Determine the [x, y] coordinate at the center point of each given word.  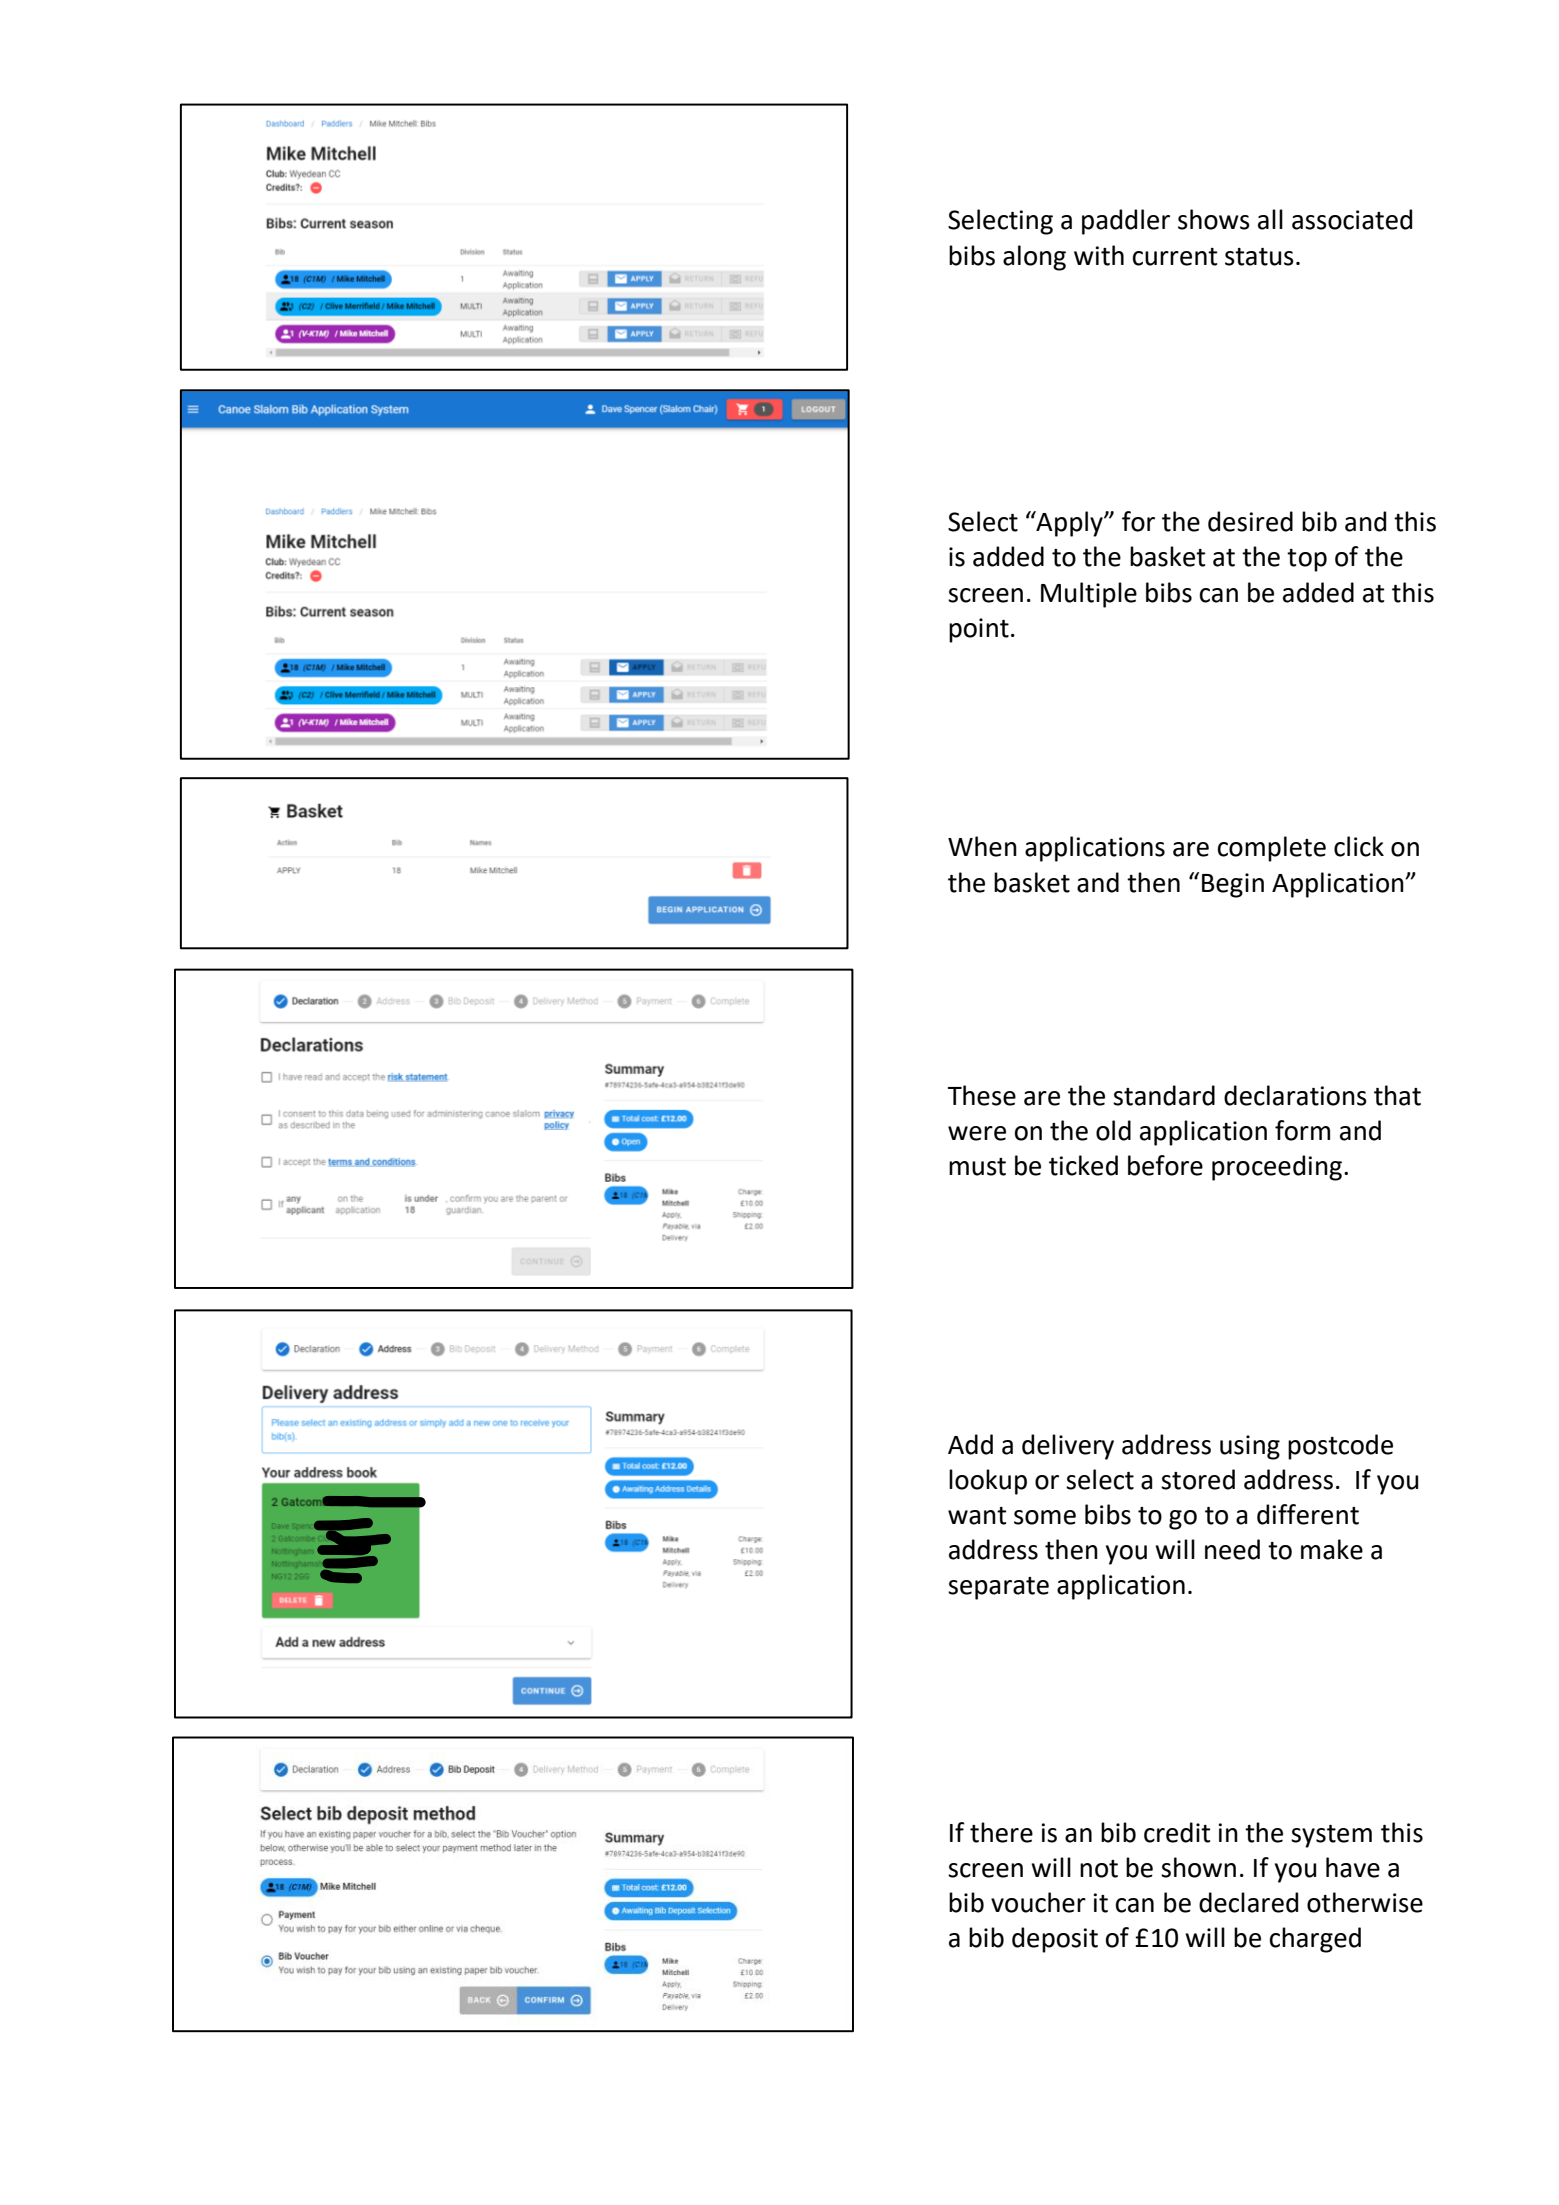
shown [1198, 1867]
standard [1164, 1095]
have [1353, 1867]
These [982, 1095]
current [1175, 257]
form [1302, 1130]
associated [1352, 219]
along [1034, 258]
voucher [1038, 1902]
